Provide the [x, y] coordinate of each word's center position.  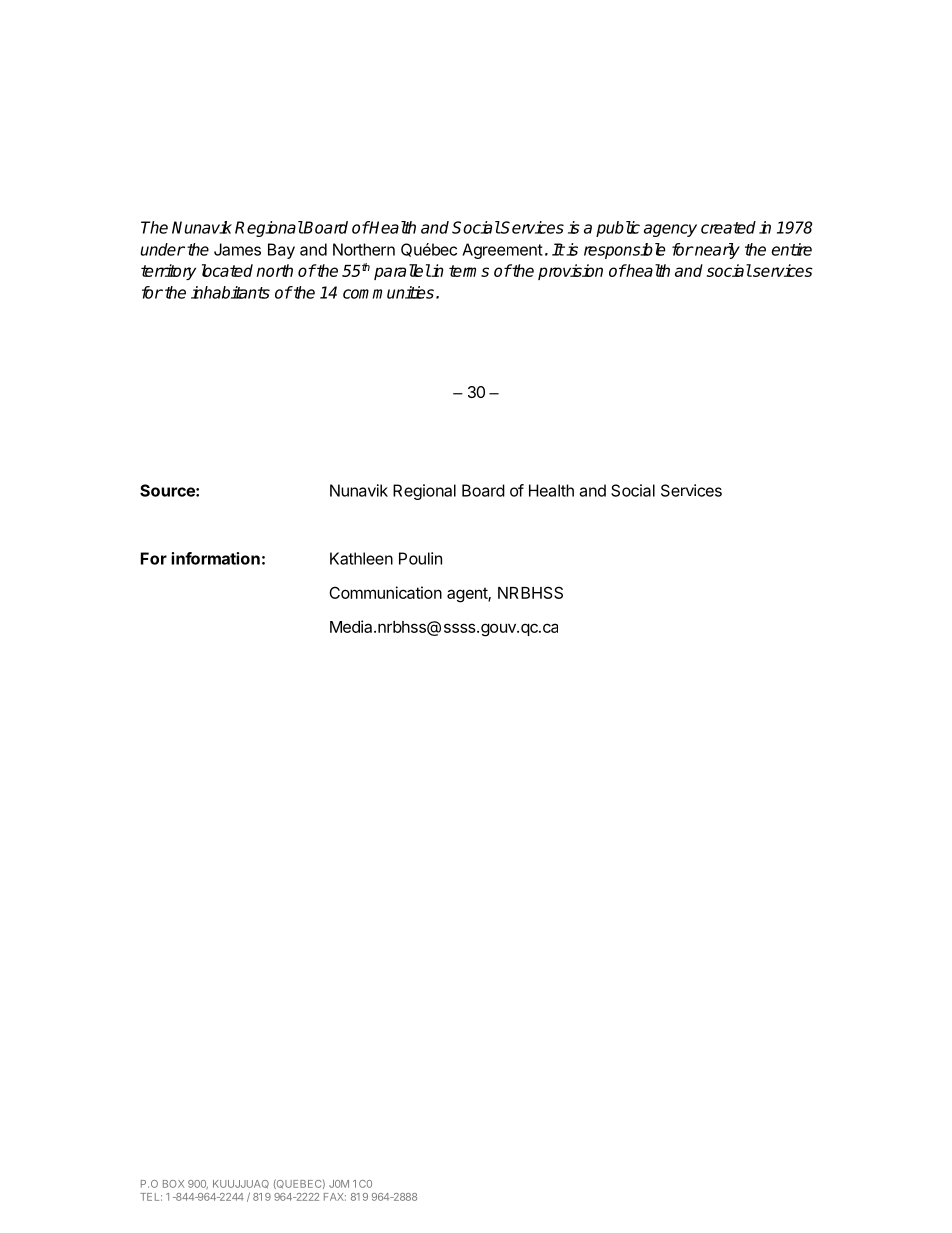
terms [469, 271]
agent [468, 595]
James [237, 249]
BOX [173, 1184]
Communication [385, 592]
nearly [716, 251]
